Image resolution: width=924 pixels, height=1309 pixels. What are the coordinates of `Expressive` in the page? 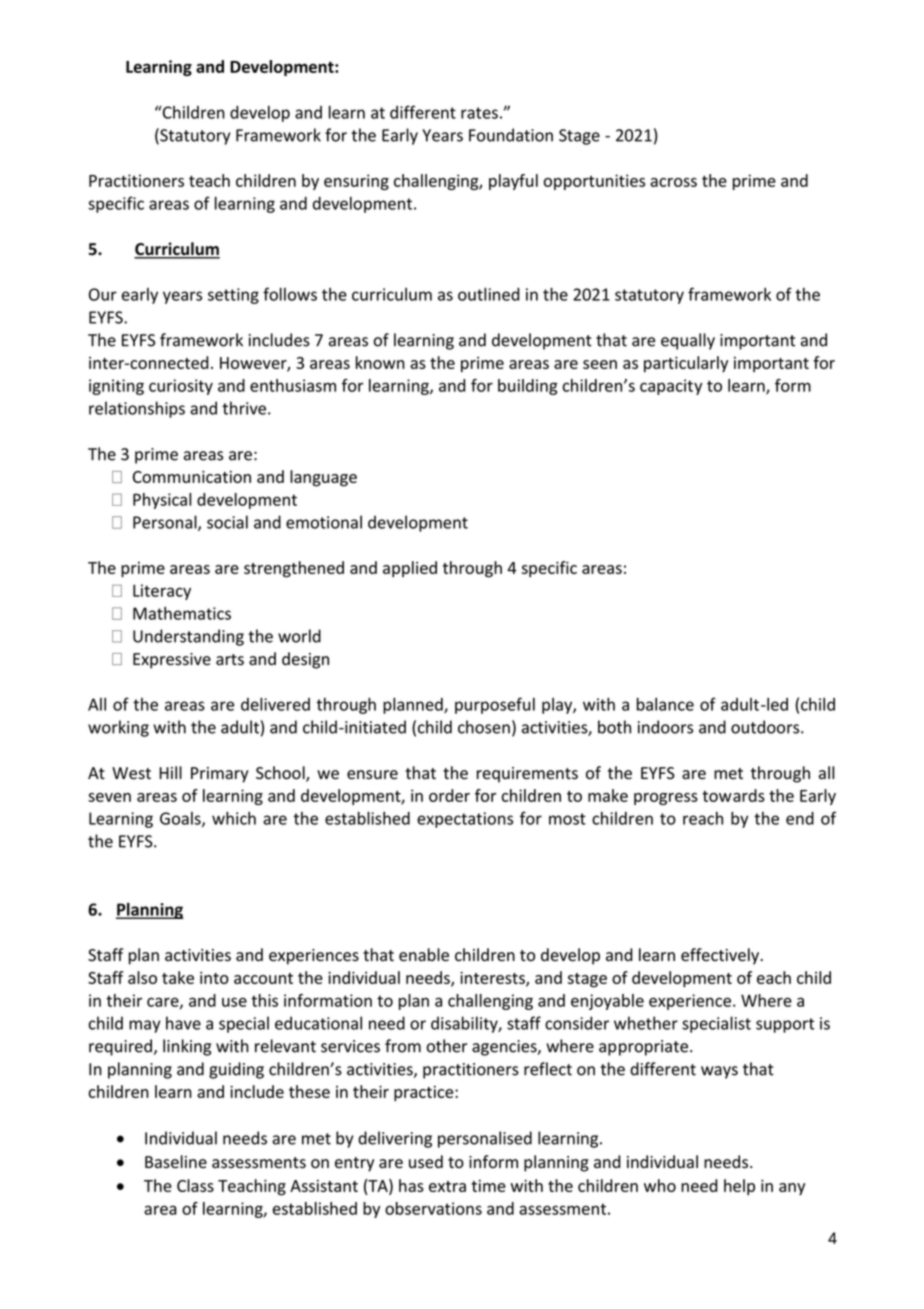 It's located at (172, 661).
